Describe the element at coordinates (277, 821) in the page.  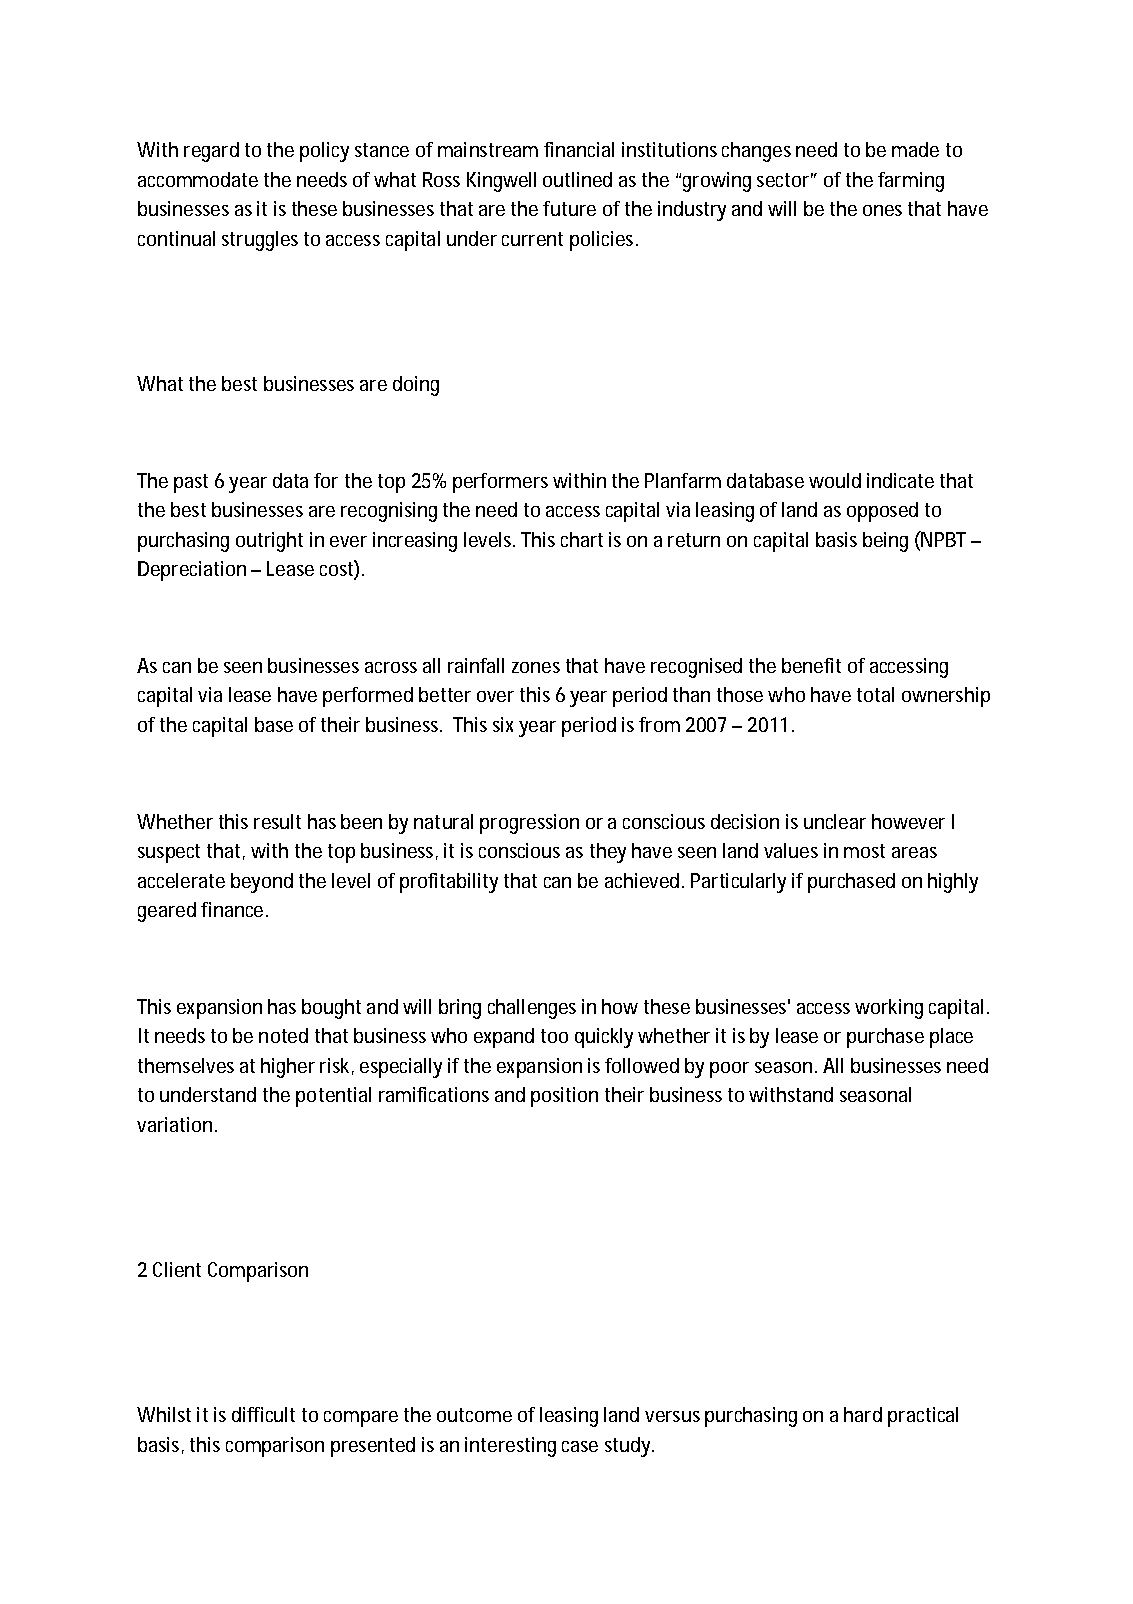
I see `result` at that location.
